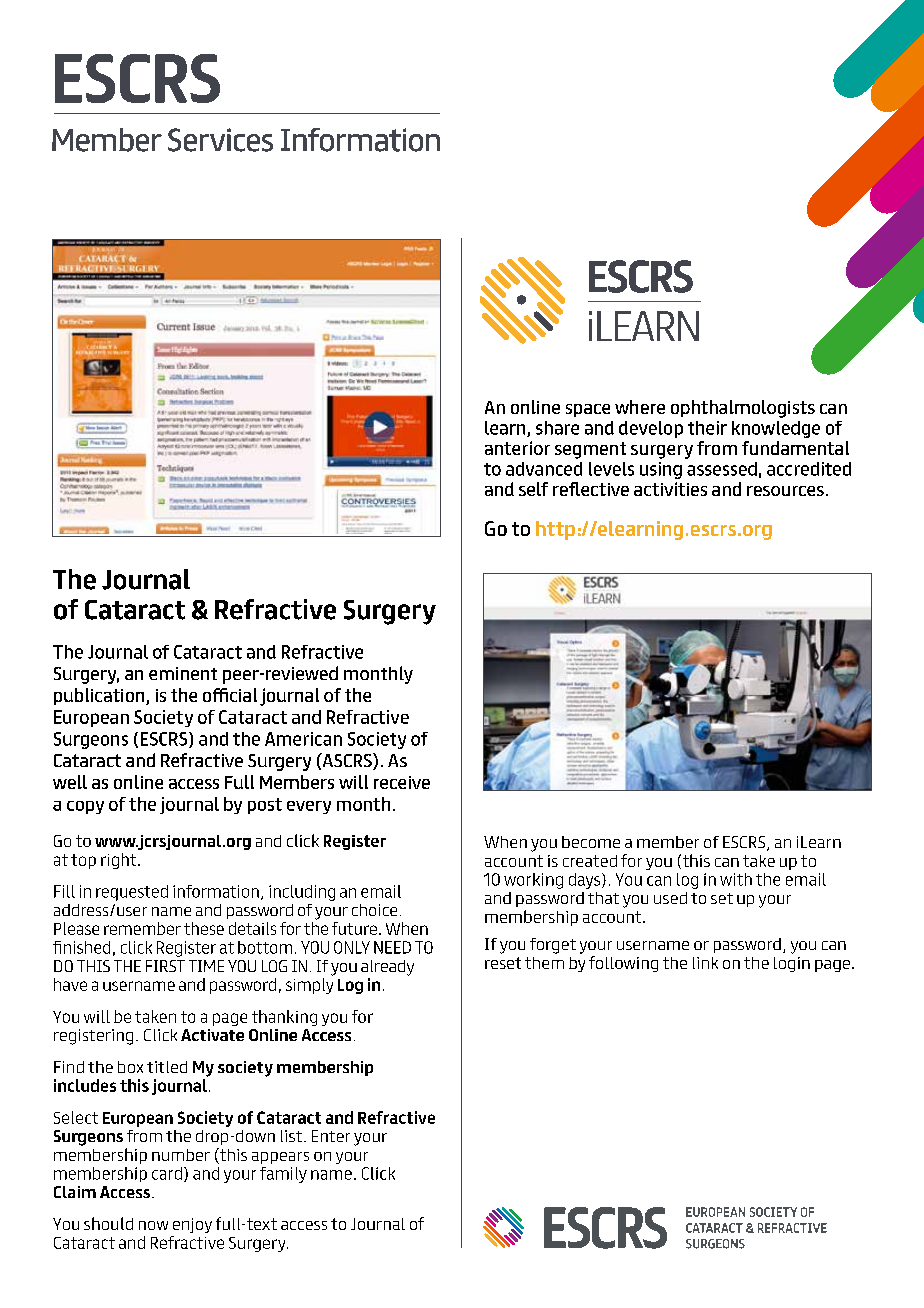 This image has height=1308, width=924. What do you see at coordinates (183, 673) in the image?
I see `eminent` at bounding box center [183, 673].
